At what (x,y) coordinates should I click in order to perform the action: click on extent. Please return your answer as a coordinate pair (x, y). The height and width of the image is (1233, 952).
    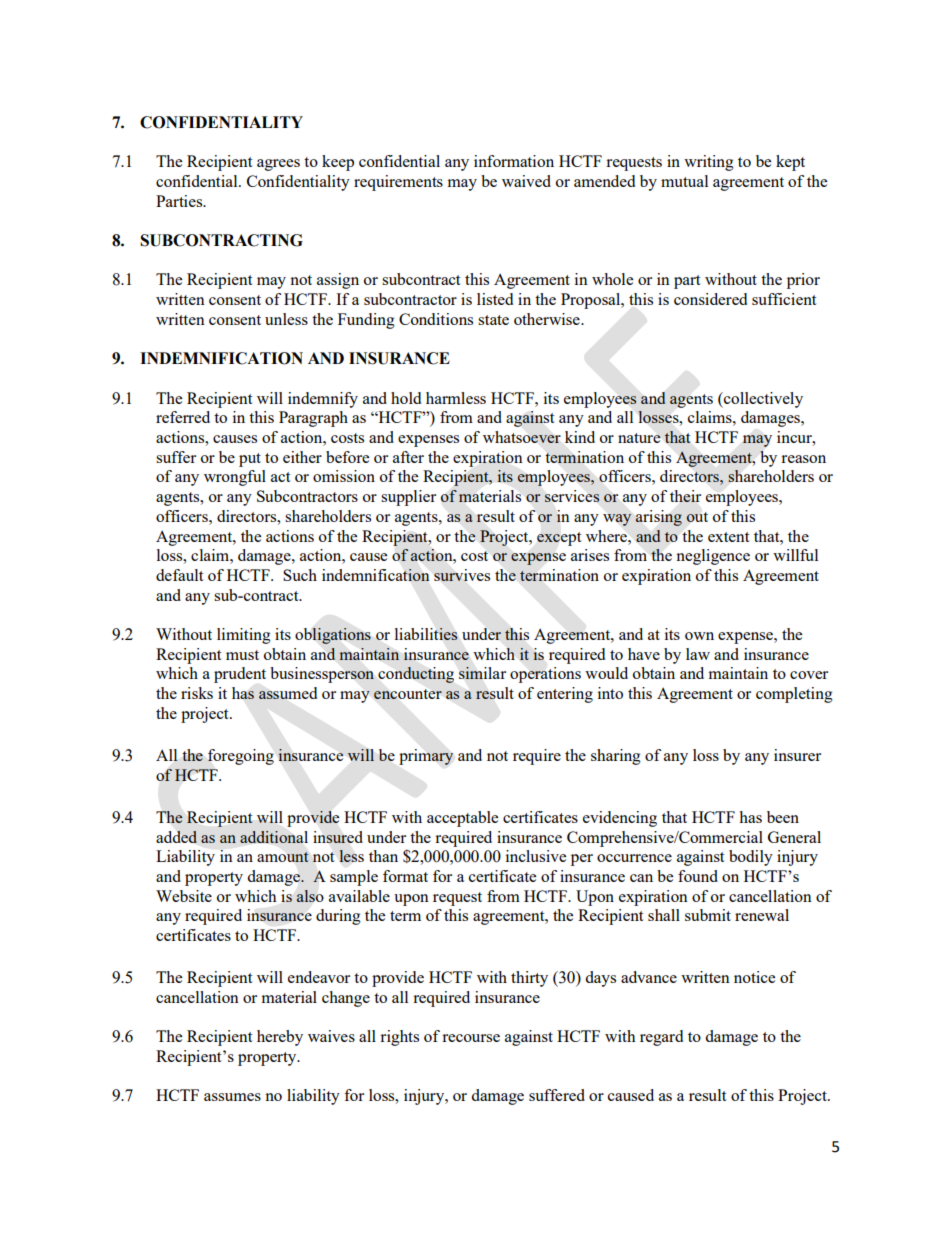
    Looking at the image, I should click on (728, 537).
